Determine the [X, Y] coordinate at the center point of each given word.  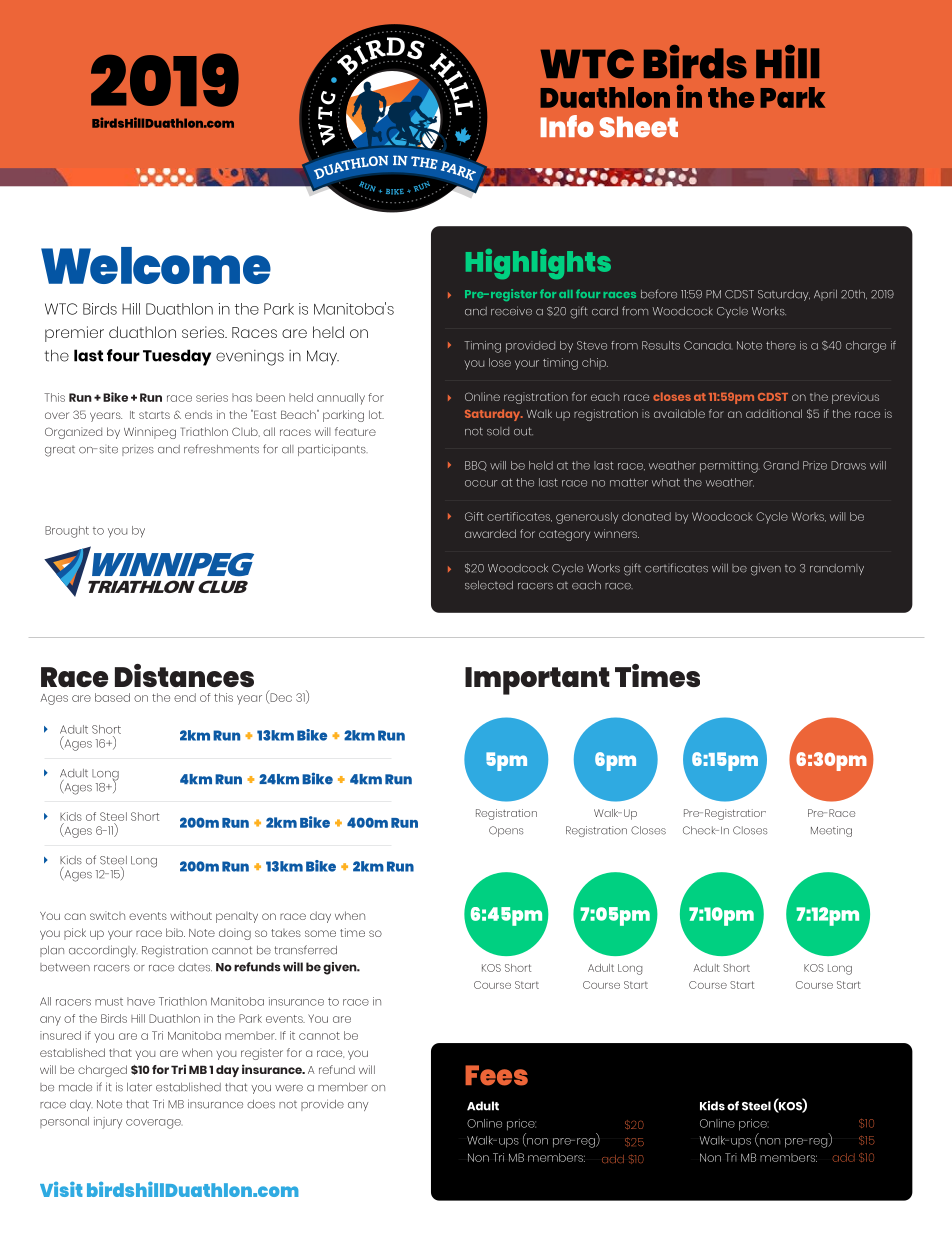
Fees [496, 1075]
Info [567, 126]
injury [108, 1123]
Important [537, 681]
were [289, 1088]
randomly [837, 569]
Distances [184, 675]
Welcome [156, 265]
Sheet [639, 127]
